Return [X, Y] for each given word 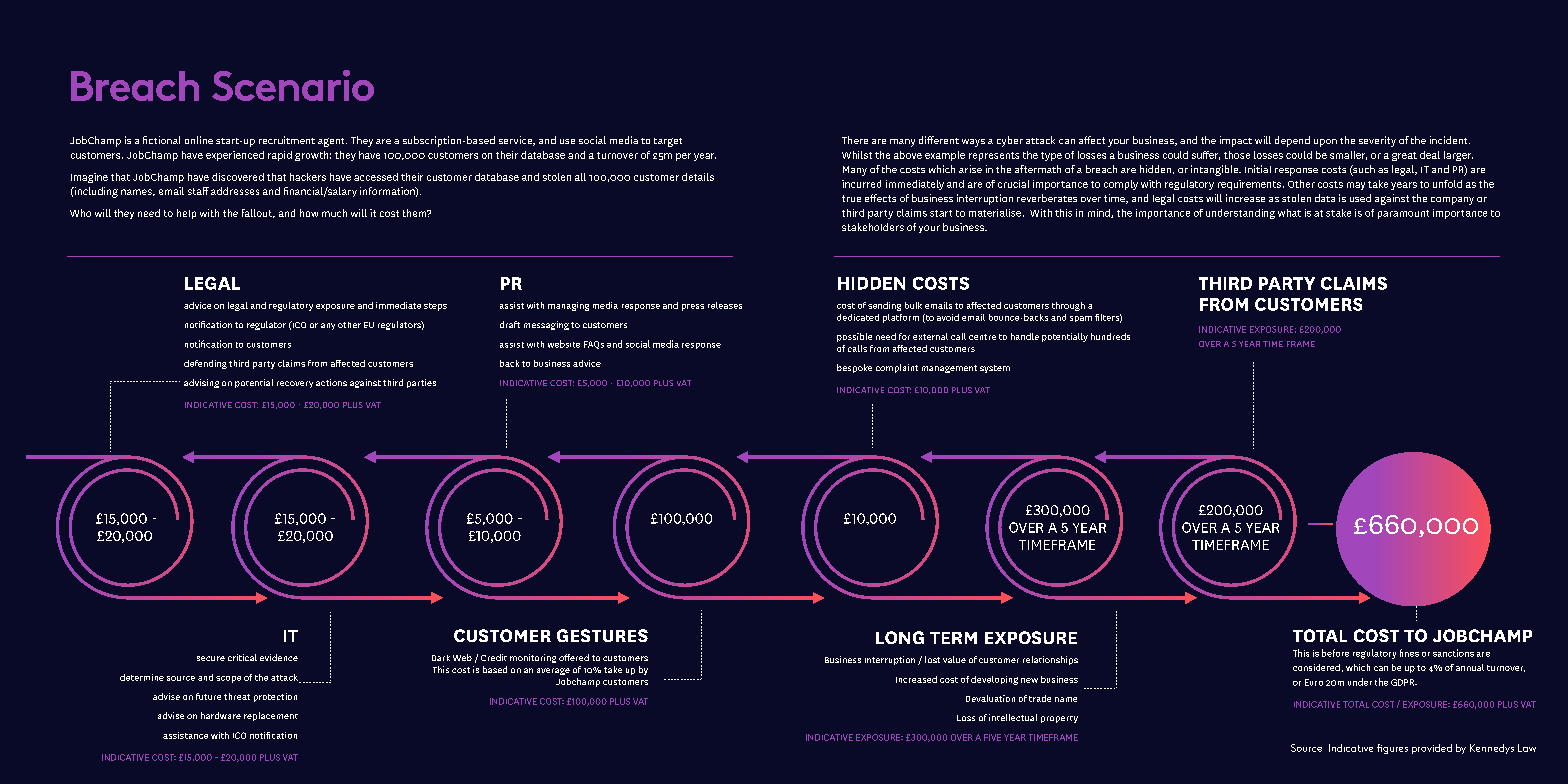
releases [725, 305]
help [186, 214]
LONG [900, 637]
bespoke [854, 368]
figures [1392, 749]
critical [242, 657]
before [1335, 653]
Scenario [293, 85]
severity [1377, 141]
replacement [271, 716]
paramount [1403, 214]
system [995, 369]
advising [201, 383]
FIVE [992, 737]
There [855, 140]
